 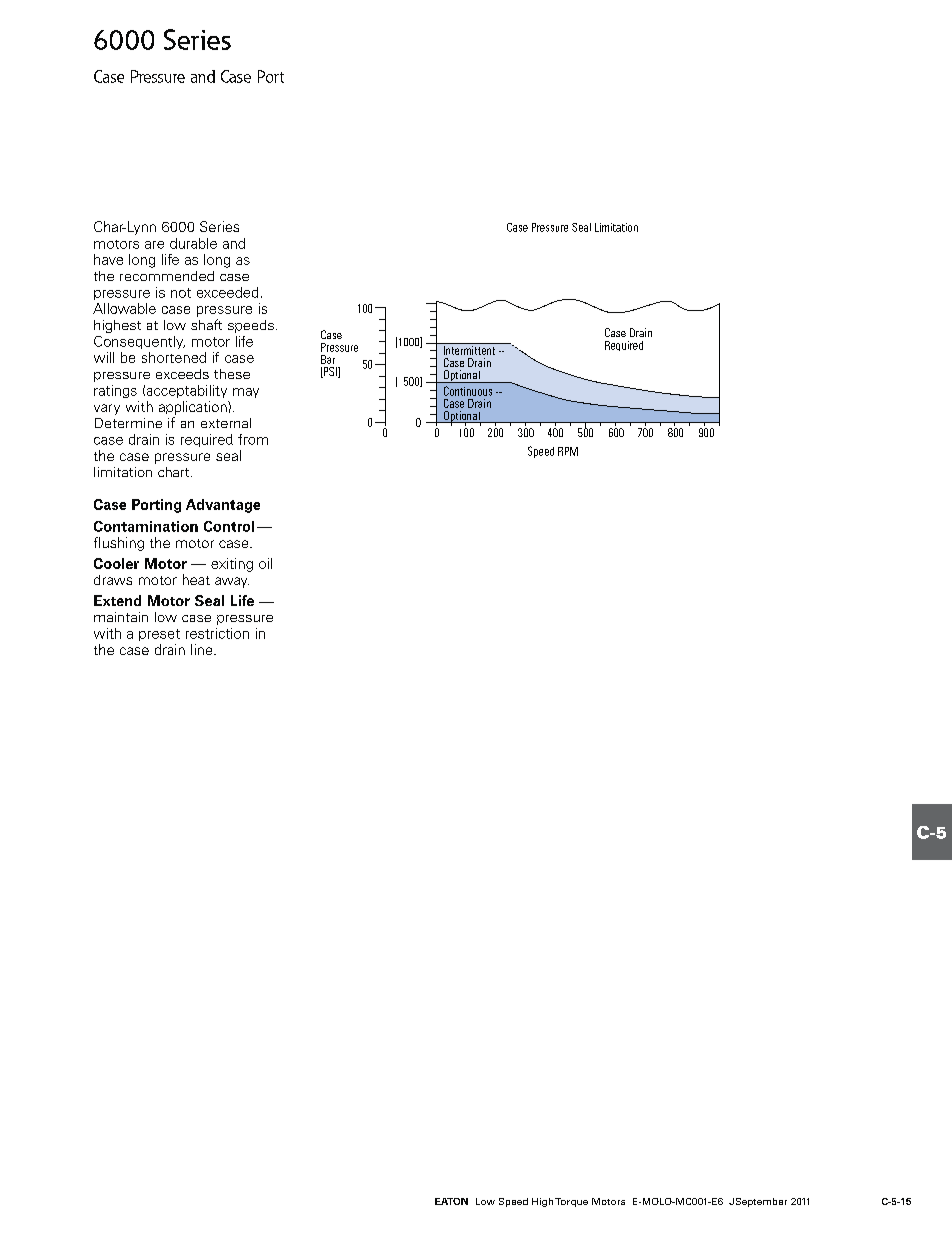 I want to click on Required, so click(x=624, y=346).
